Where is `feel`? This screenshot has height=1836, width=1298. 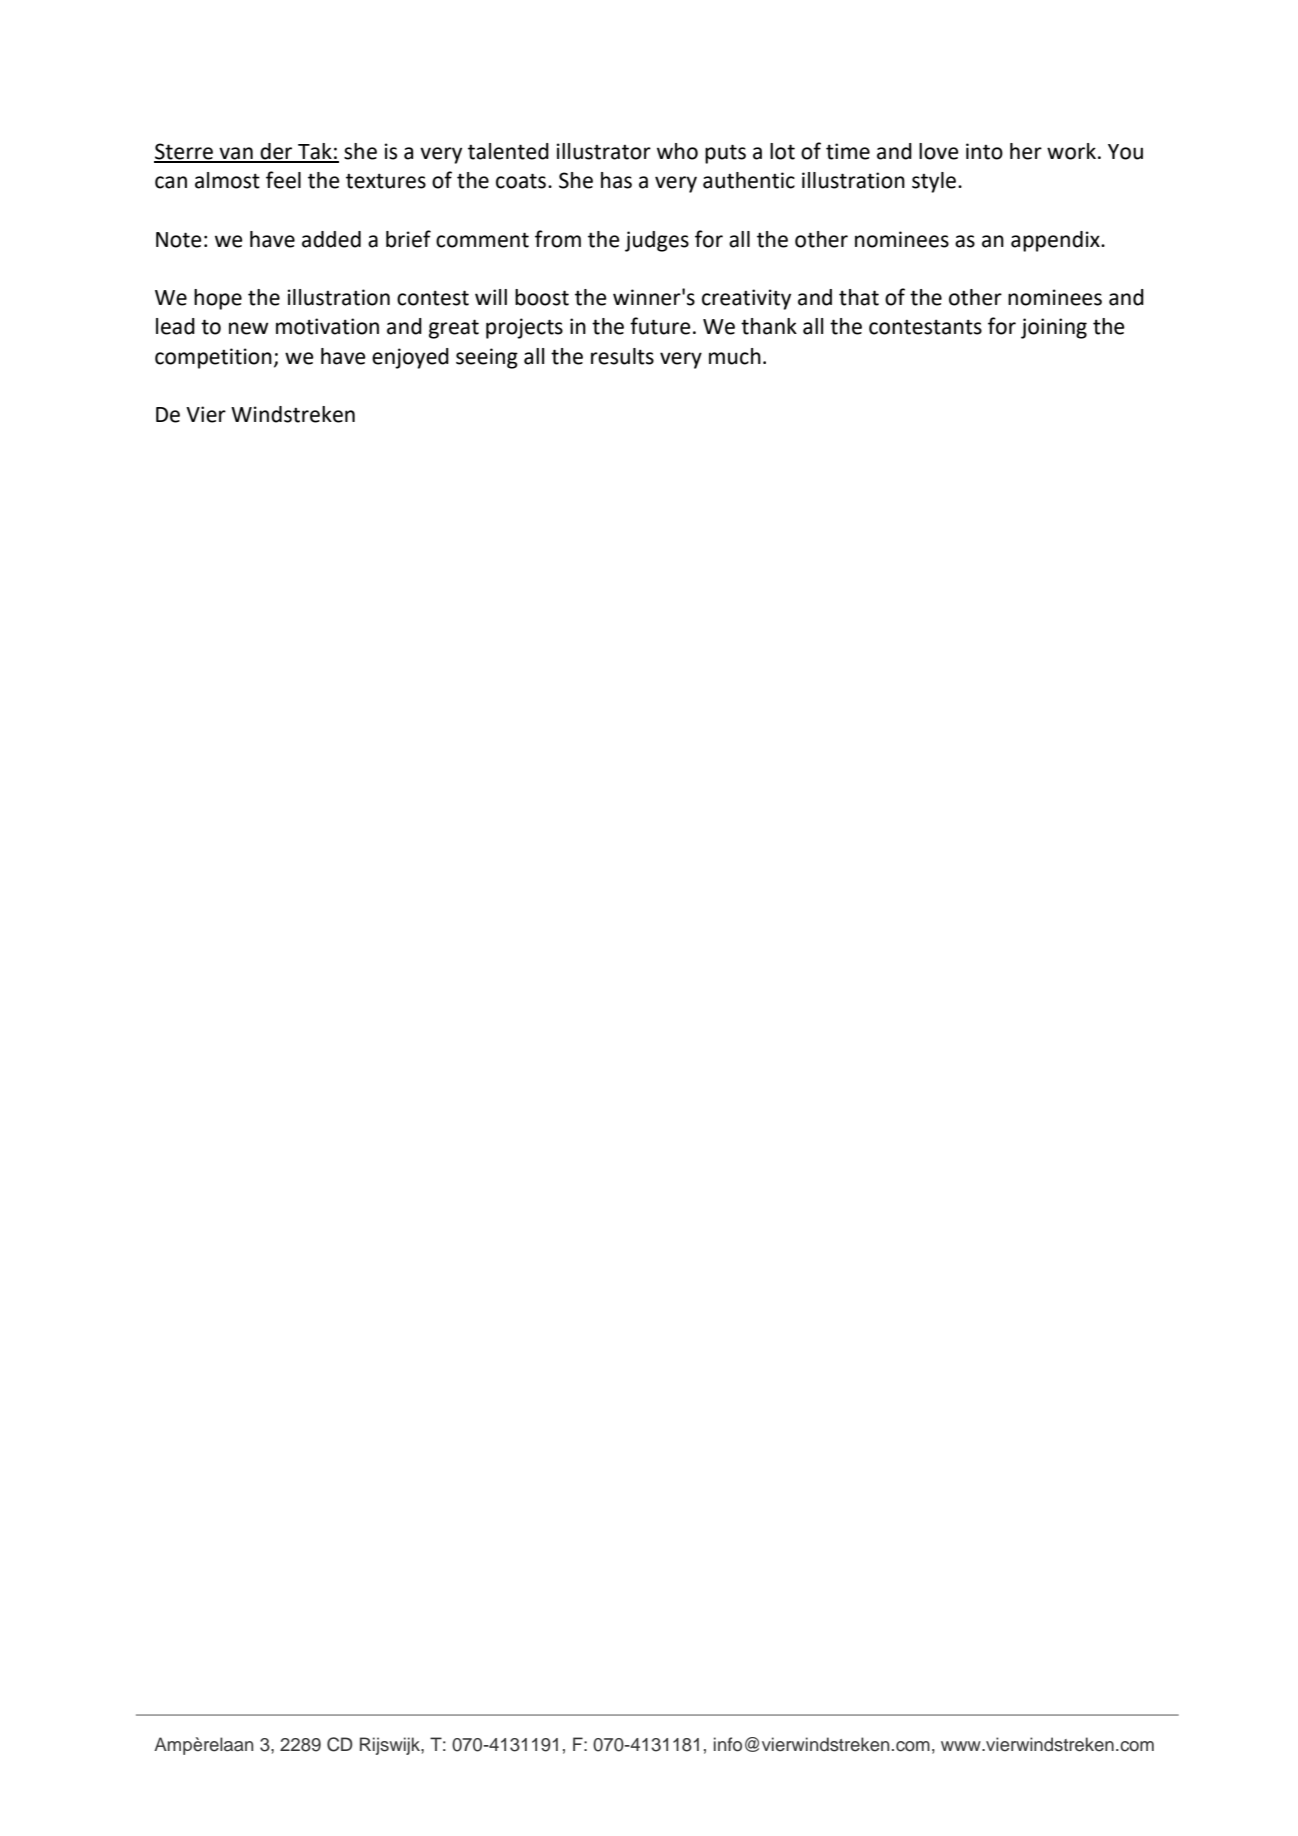 feel is located at coordinates (283, 180).
